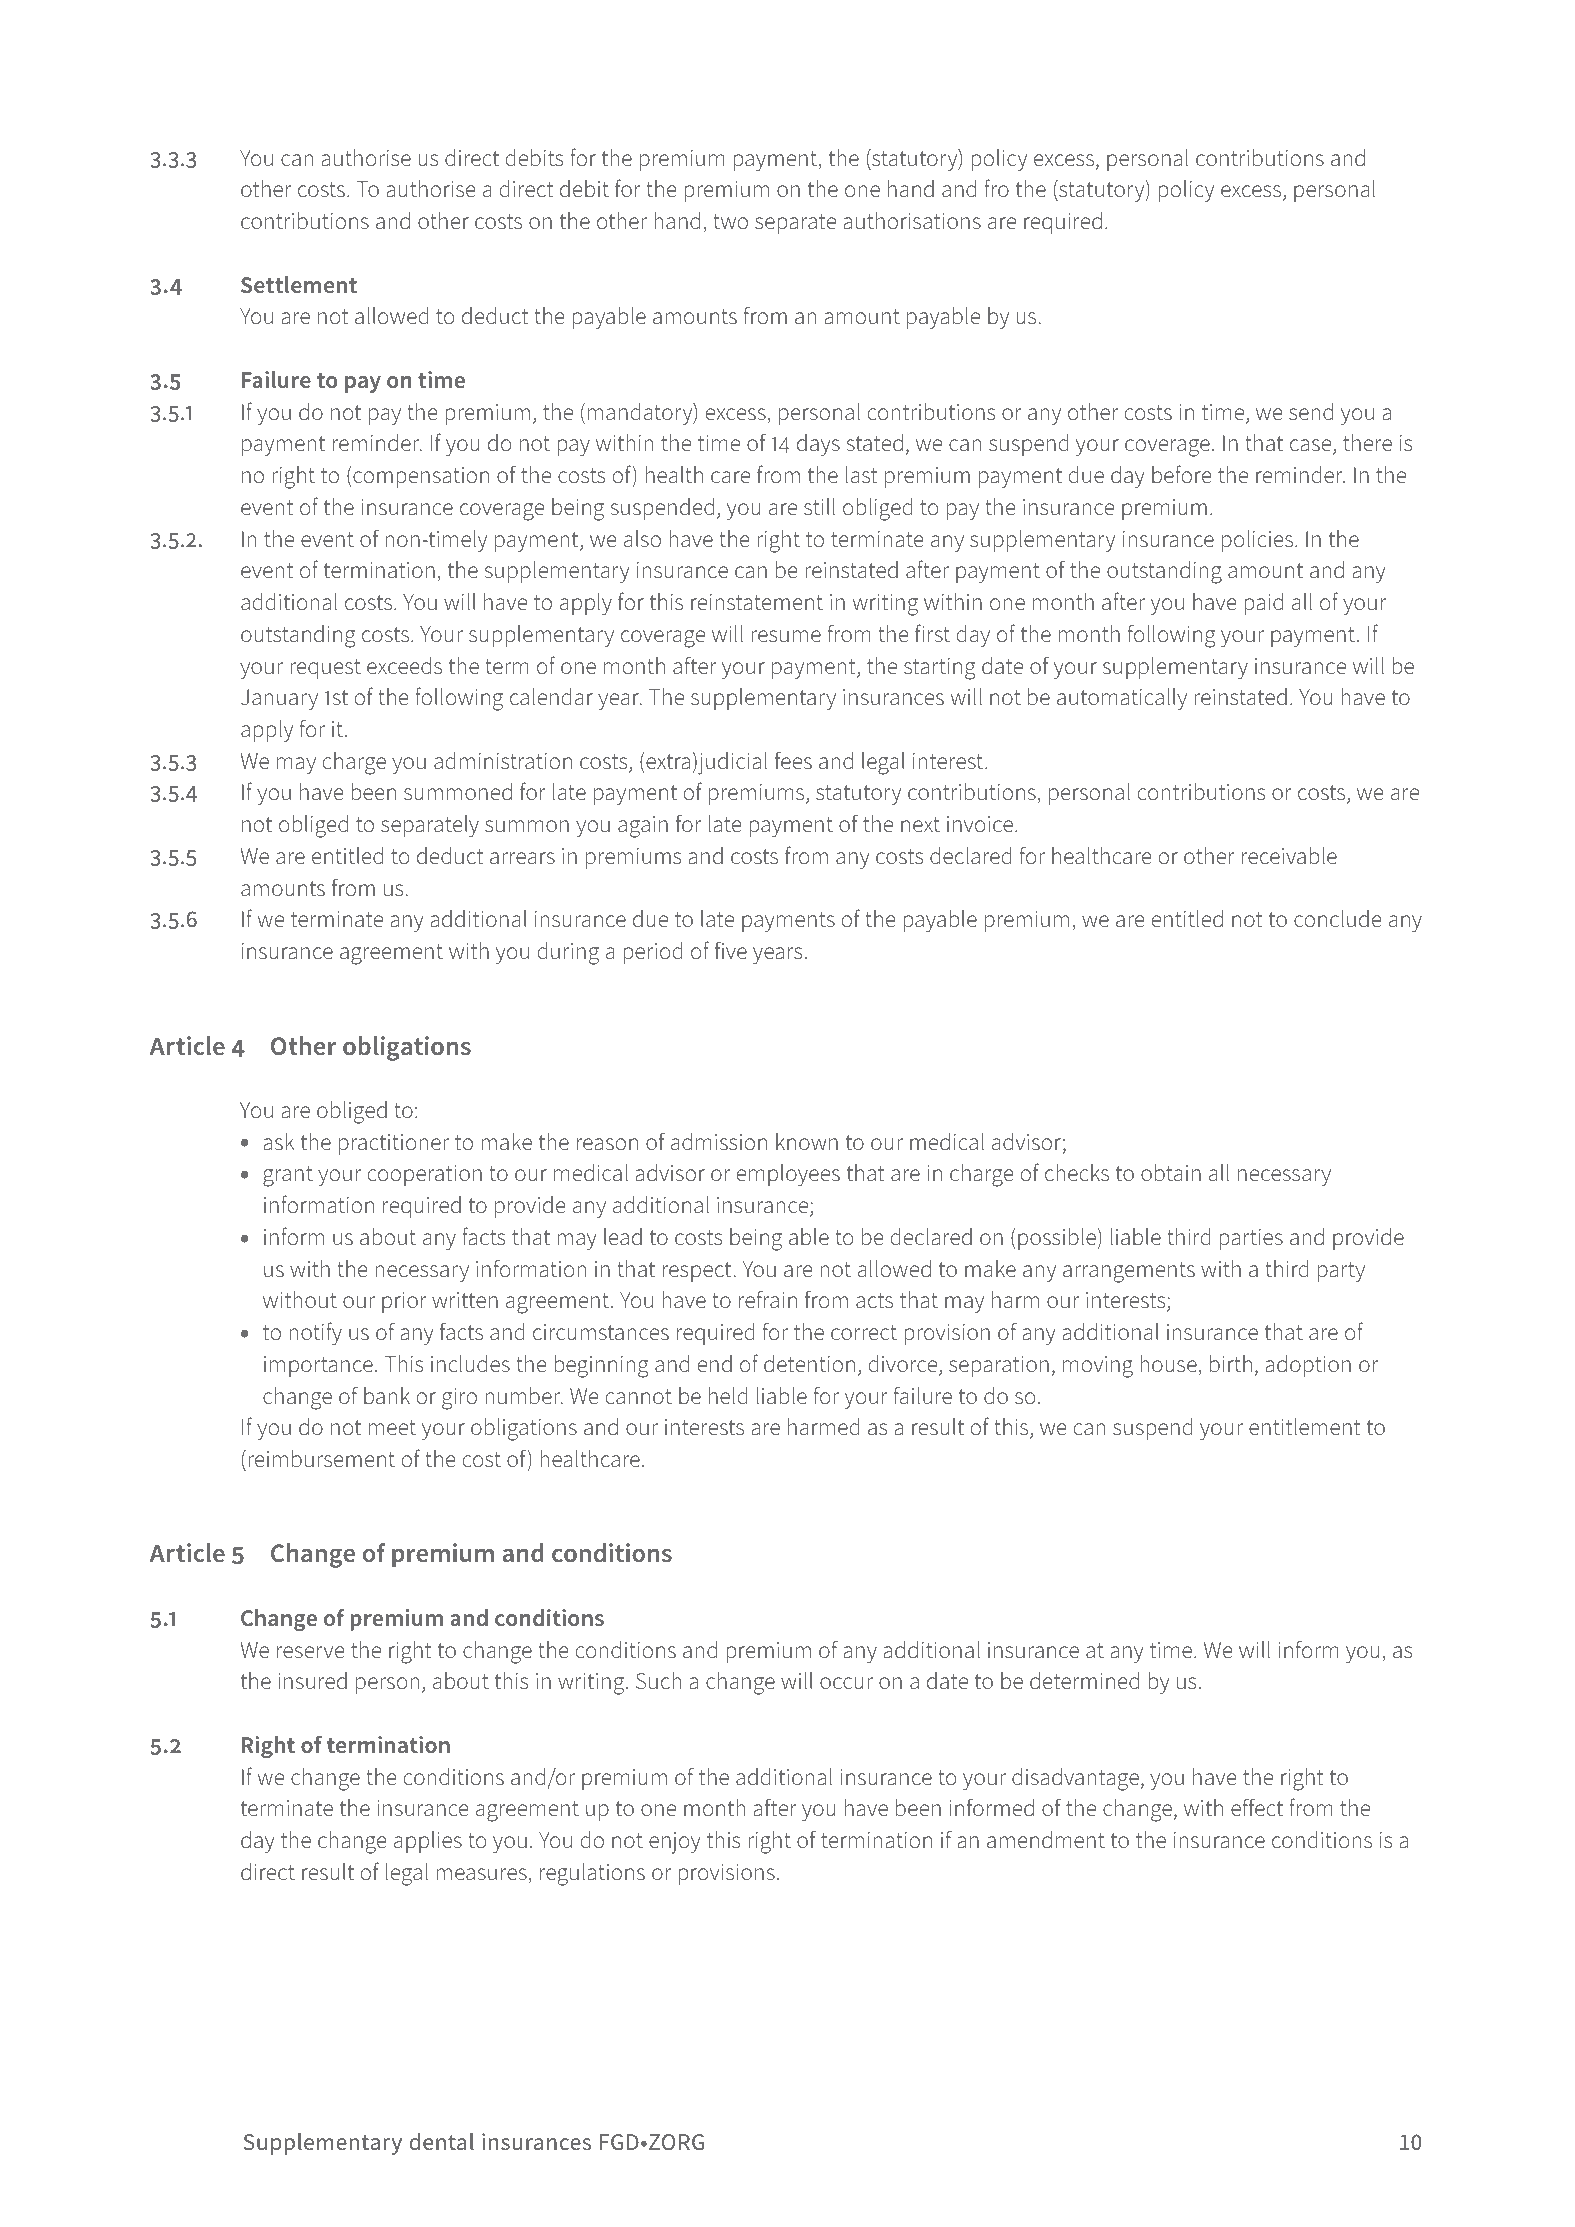 The height and width of the screenshot is (2227, 1575). I want to click on two, so click(730, 221).
